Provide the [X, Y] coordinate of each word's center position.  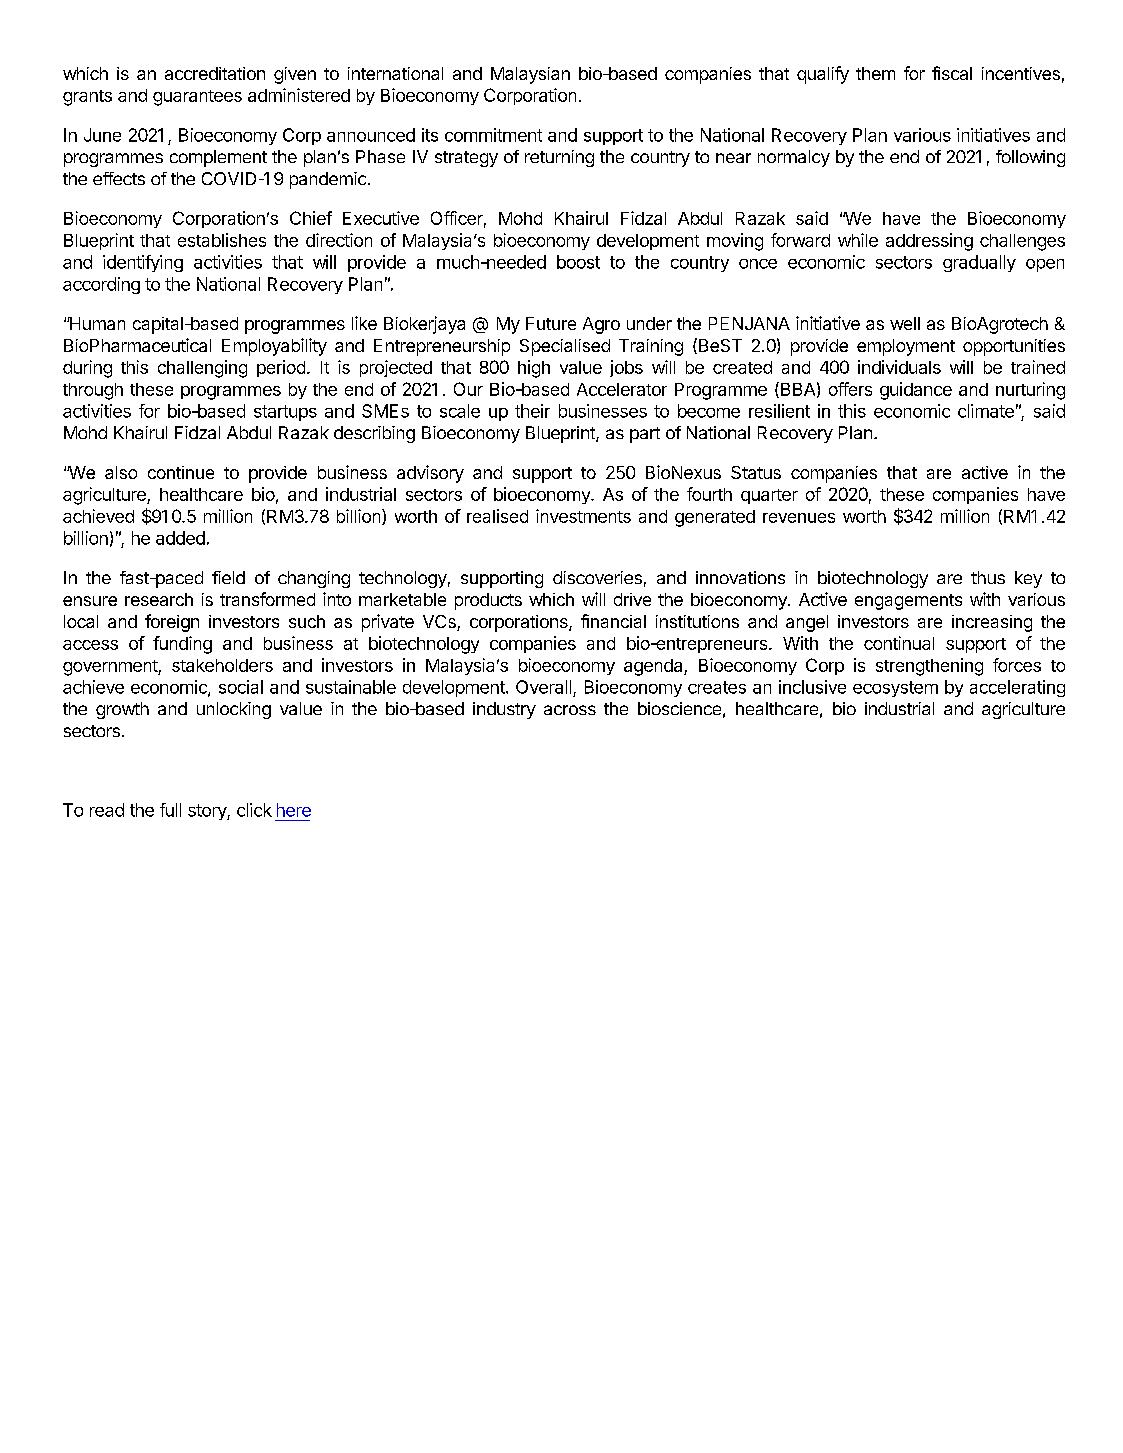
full [170, 810]
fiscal [952, 73]
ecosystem [895, 689]
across [570, 710]
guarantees [197, 98]
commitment [493, 135]
